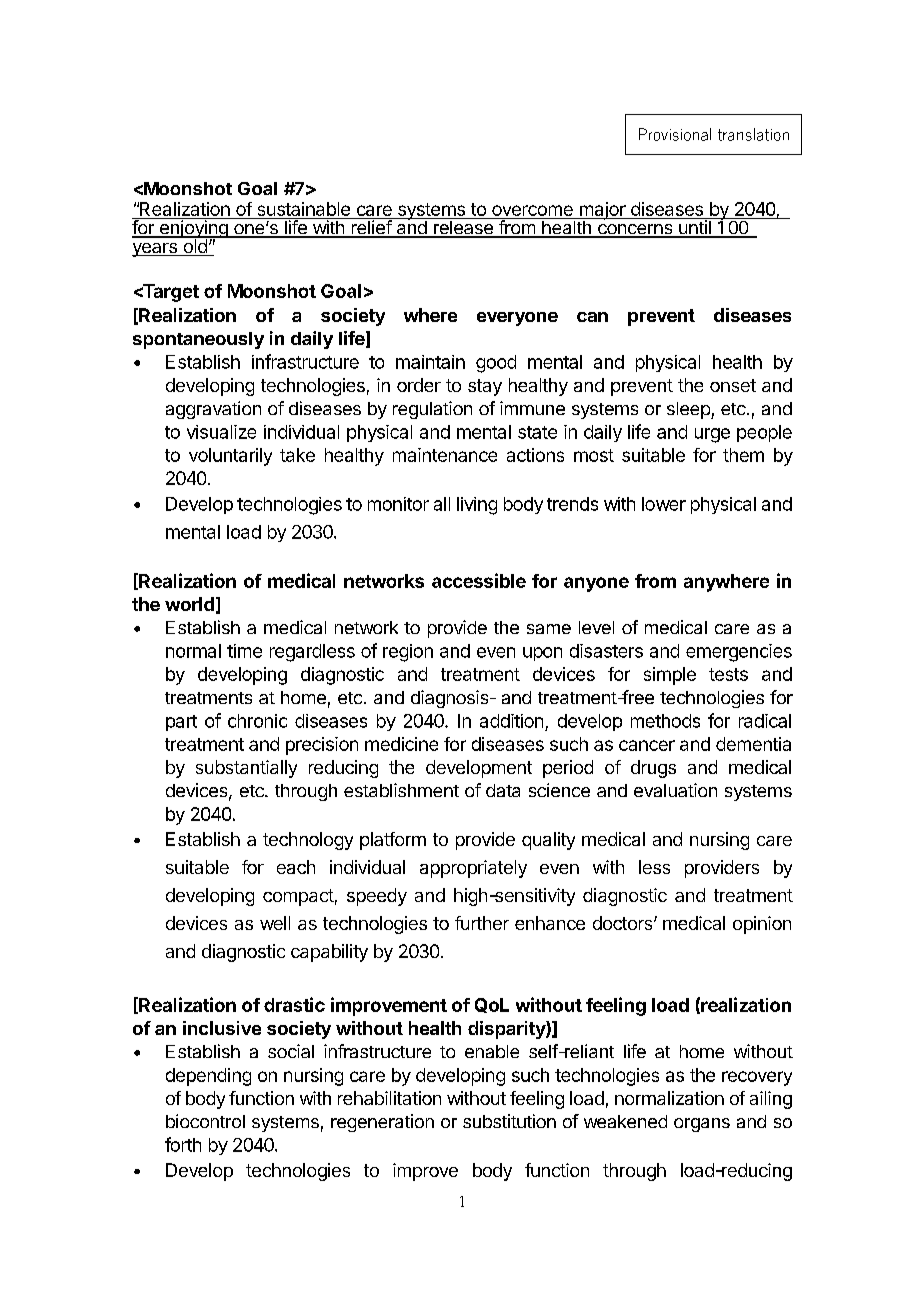  Describe the element at coordinates (739, 653) in the image. I see `emergencies` at that location.
